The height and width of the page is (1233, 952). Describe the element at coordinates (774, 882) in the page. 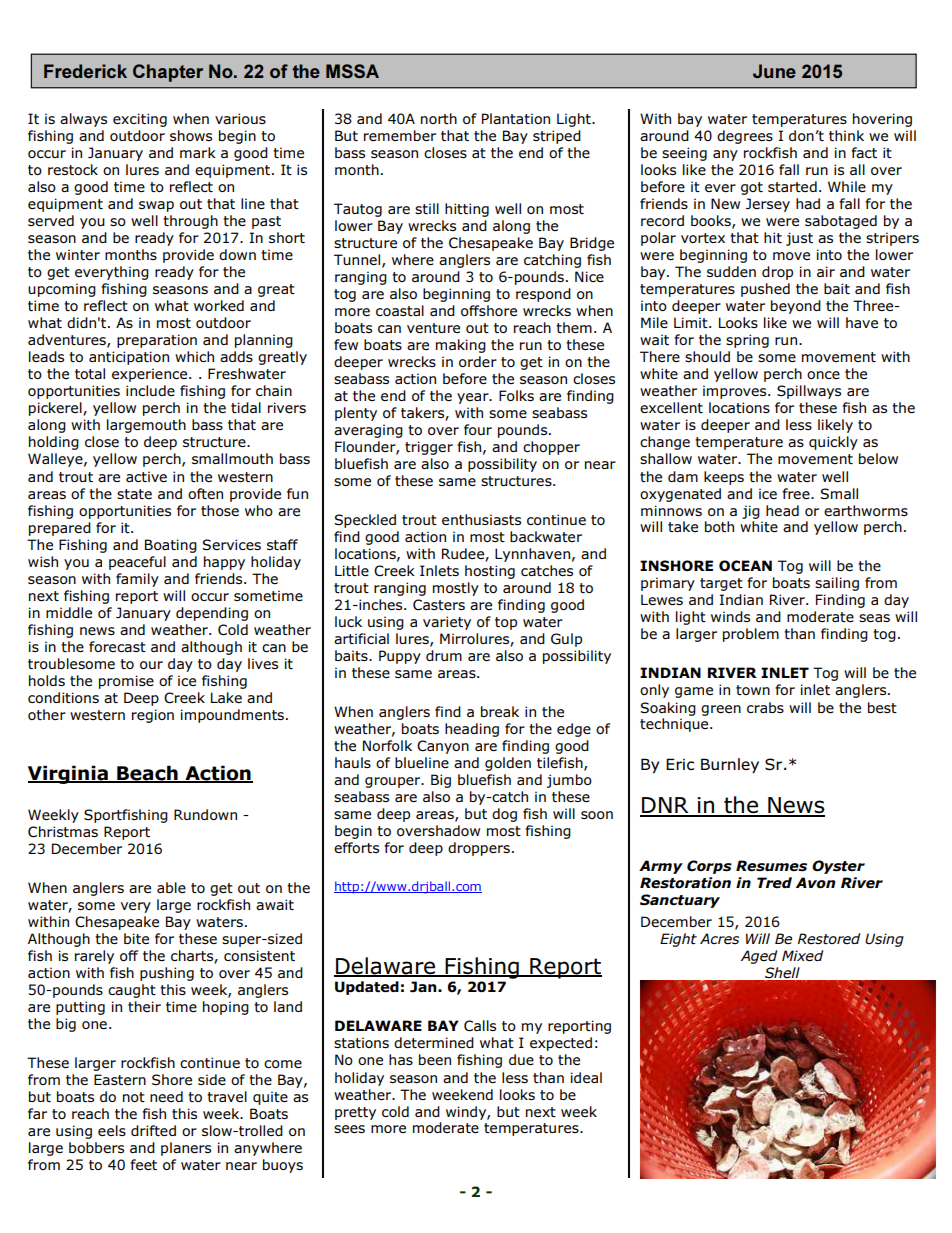

I see `Tred` at that location.
